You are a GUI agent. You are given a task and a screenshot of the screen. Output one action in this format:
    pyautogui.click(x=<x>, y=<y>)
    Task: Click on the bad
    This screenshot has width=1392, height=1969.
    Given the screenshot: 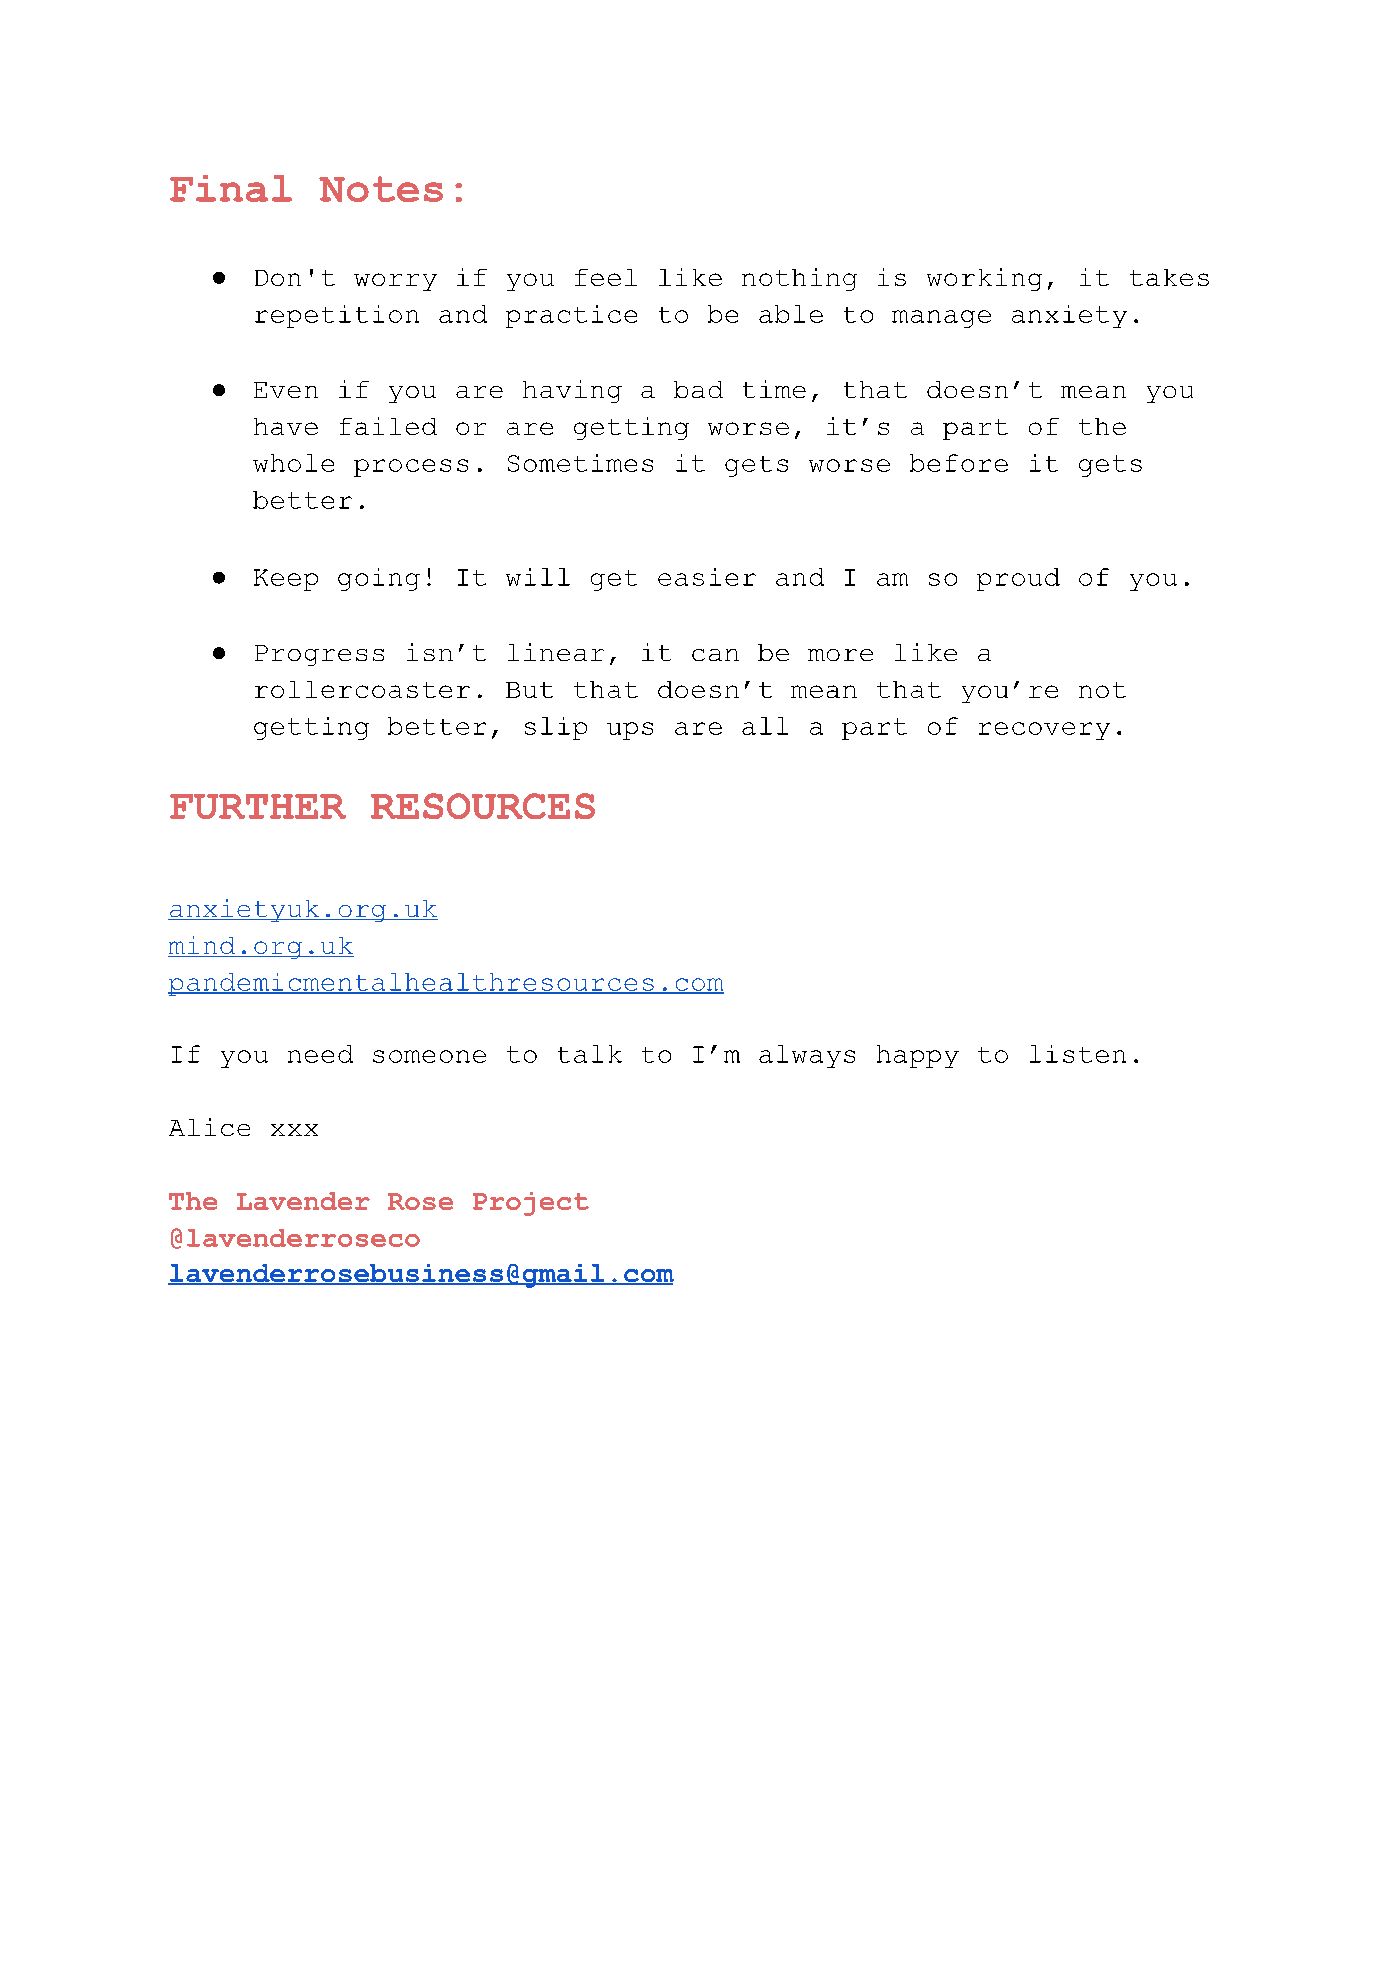 What is the action you would take?
    pyautogui.click(x=698, y=389)
